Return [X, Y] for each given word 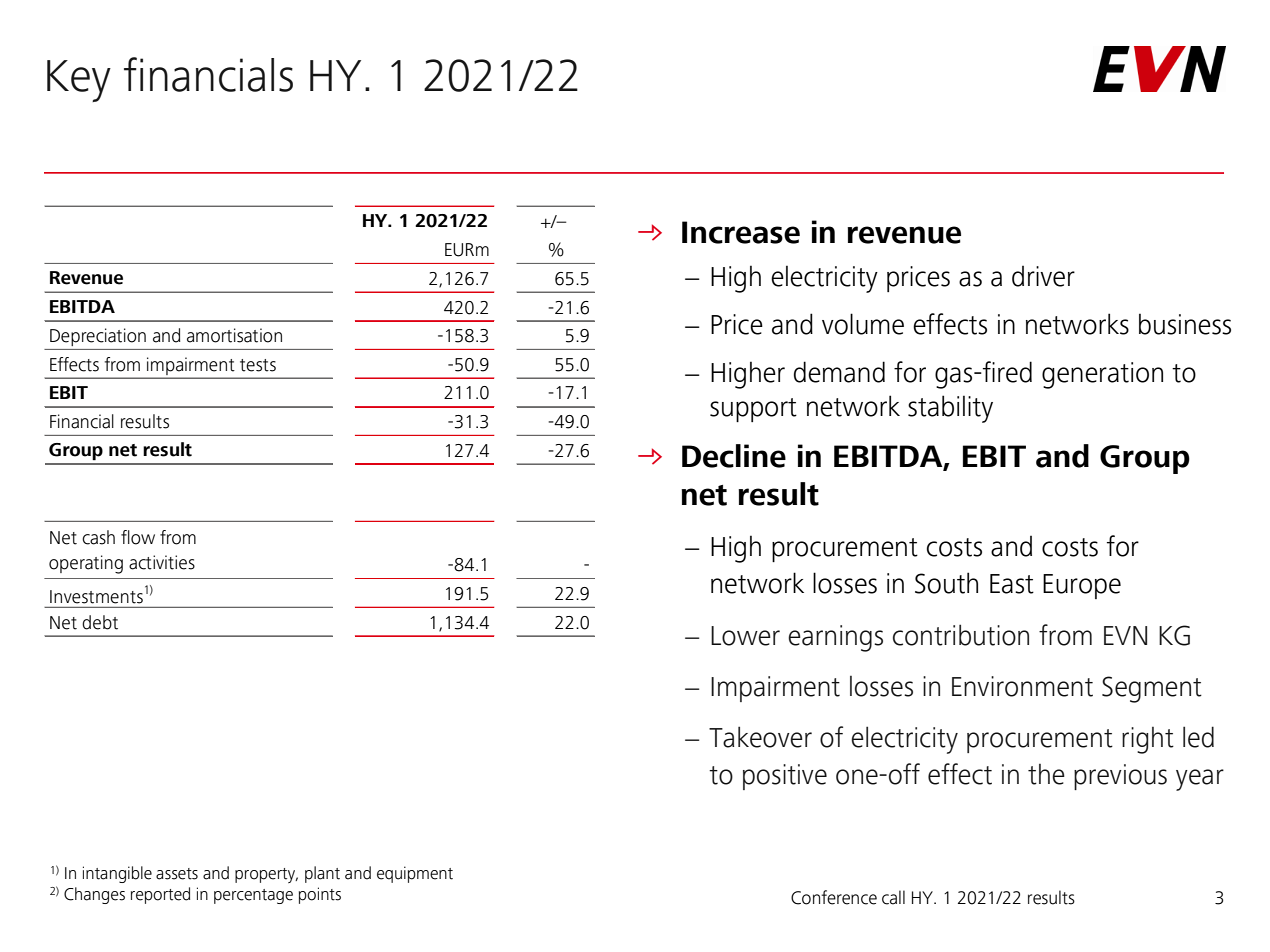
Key [79, 81]
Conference [834, 897]
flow [138, 537]
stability [950, 409]
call [893, 897]
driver [1043, 276]
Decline [734, 456]
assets [177, 874]
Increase [741, 232]
